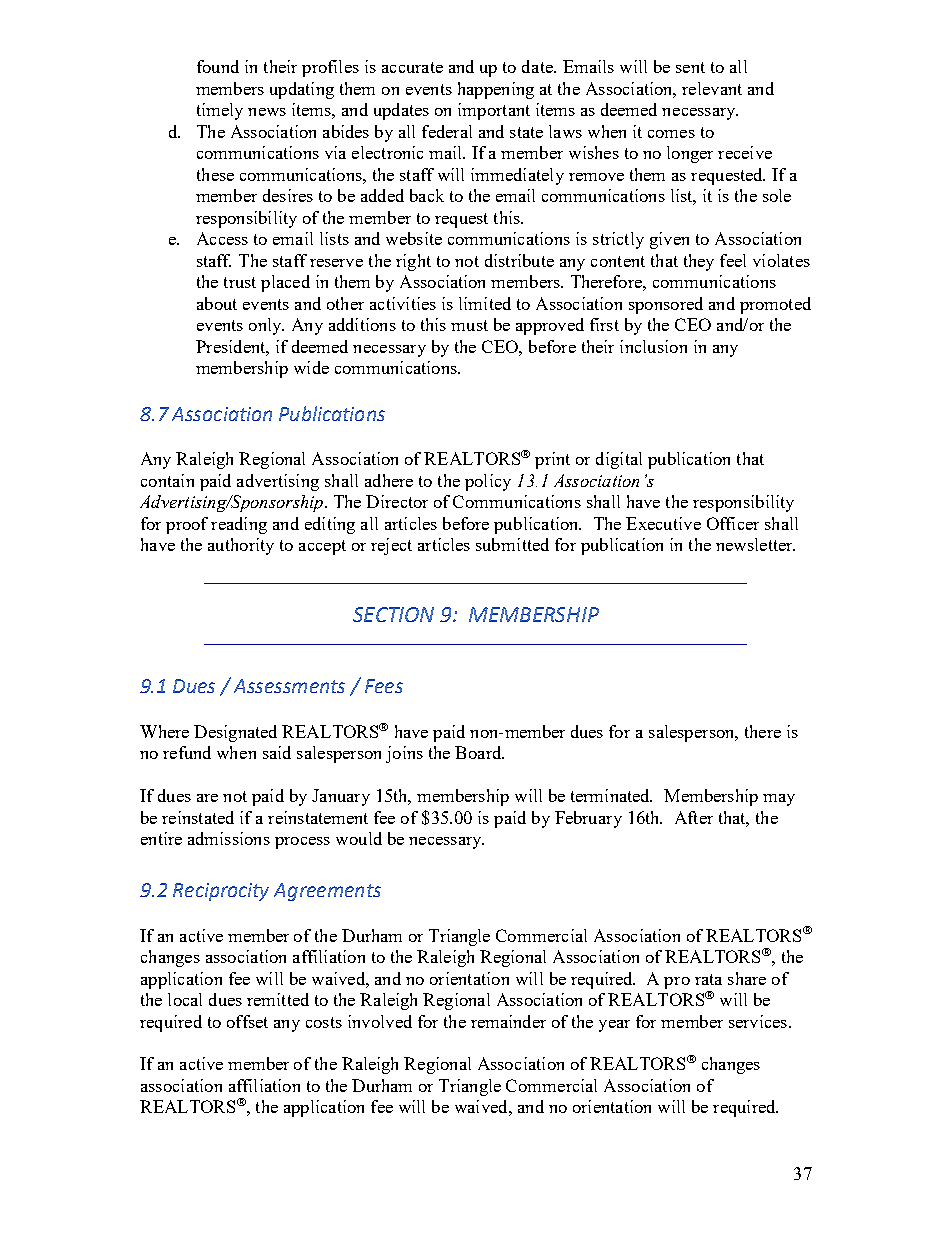 Image resolution: width=952 pixels, height=1233 pixels. I want to click on Board, so click(479, 752).
